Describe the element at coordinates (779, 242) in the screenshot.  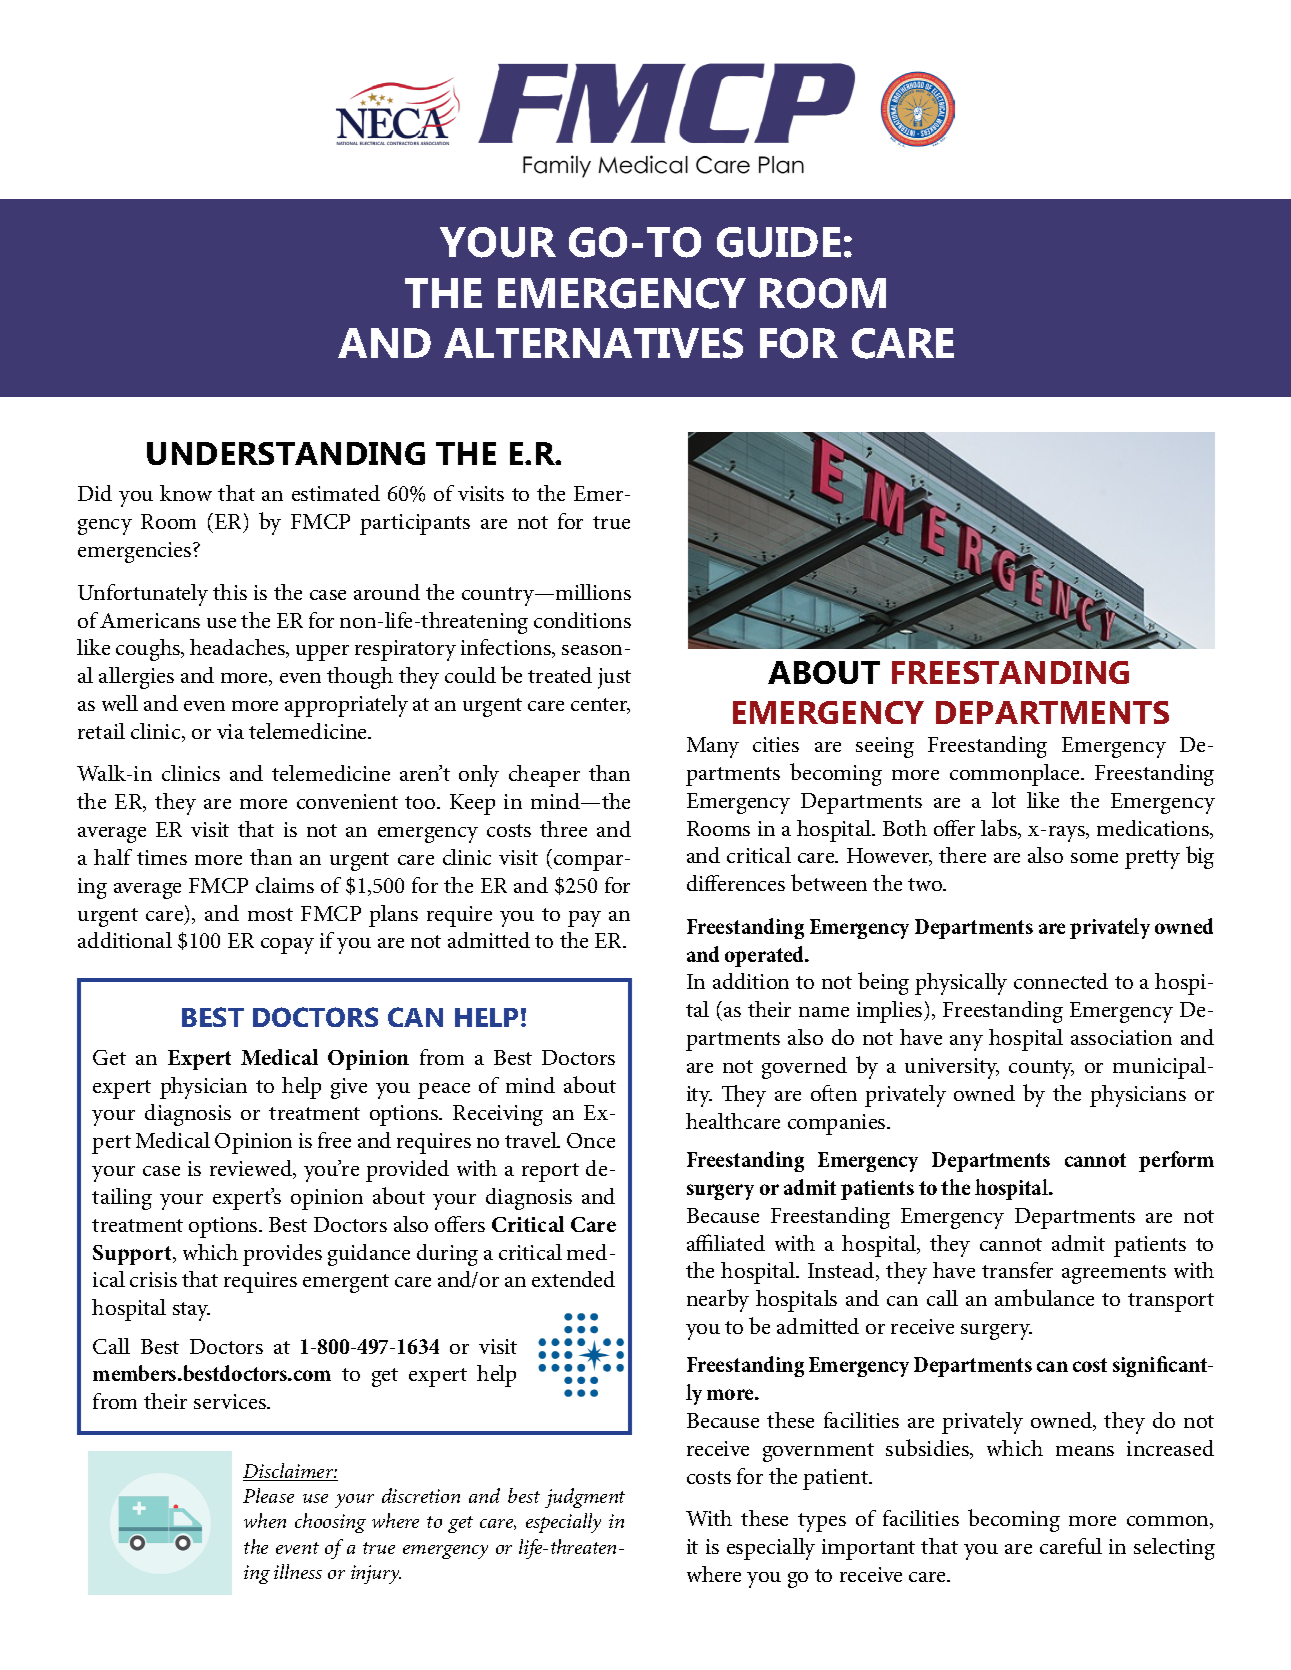
I see `GUIDE` at that location.
